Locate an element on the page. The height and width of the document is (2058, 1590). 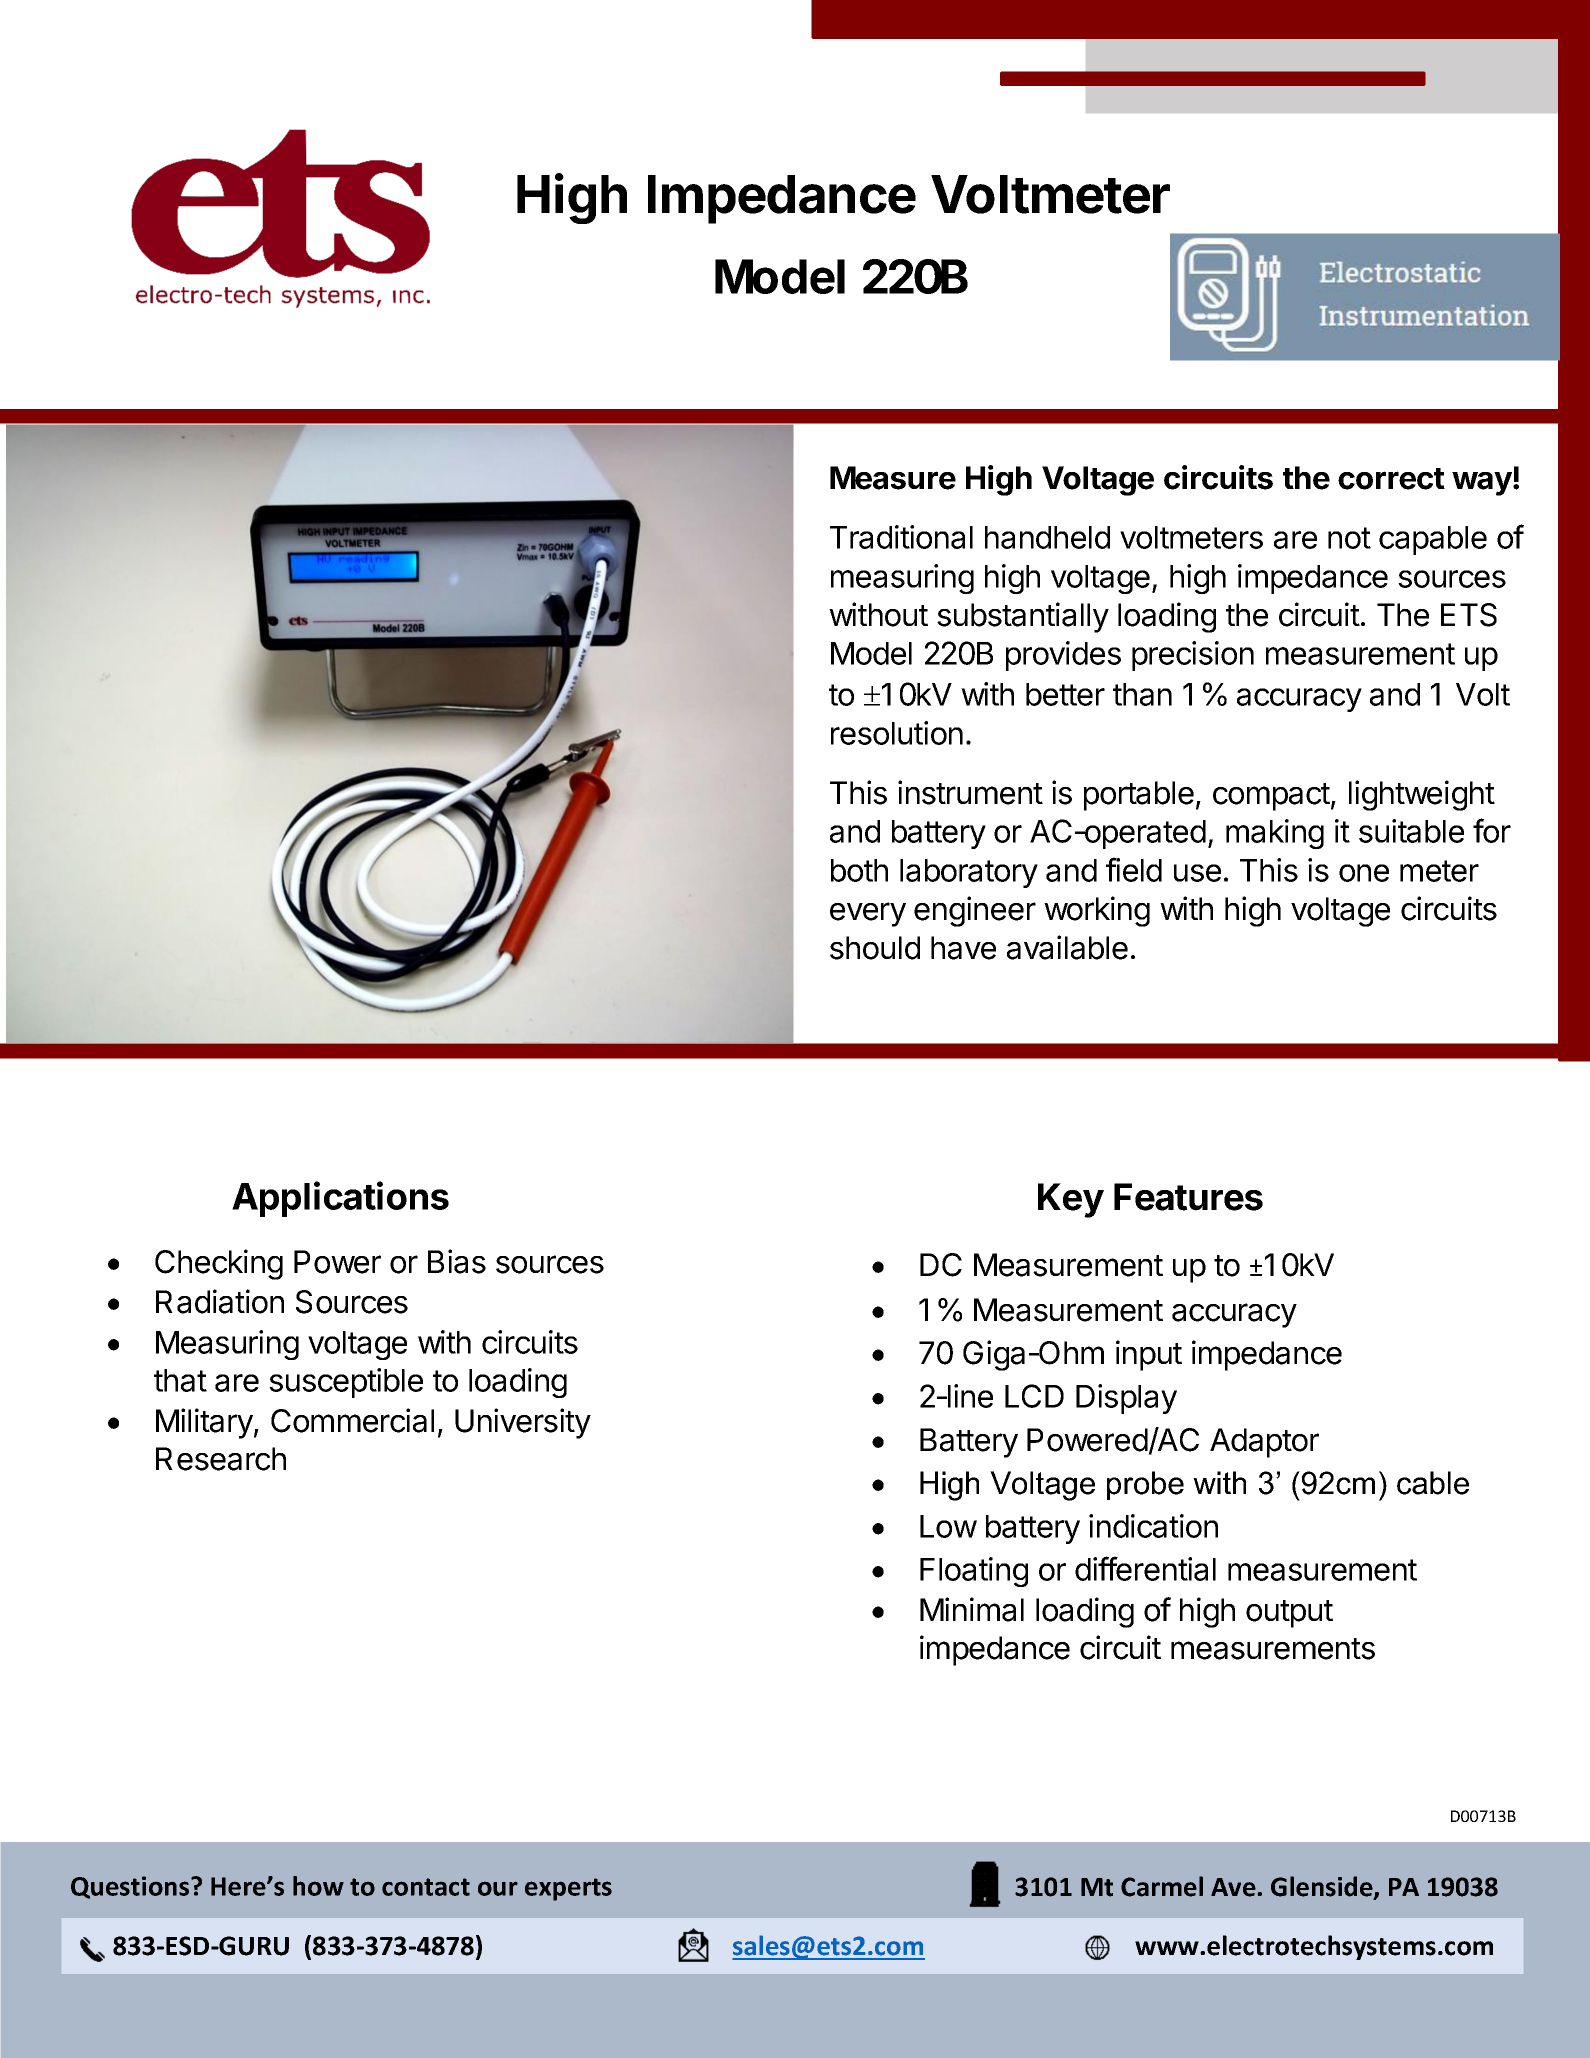
experts is located at coordinates (568, 1889).
